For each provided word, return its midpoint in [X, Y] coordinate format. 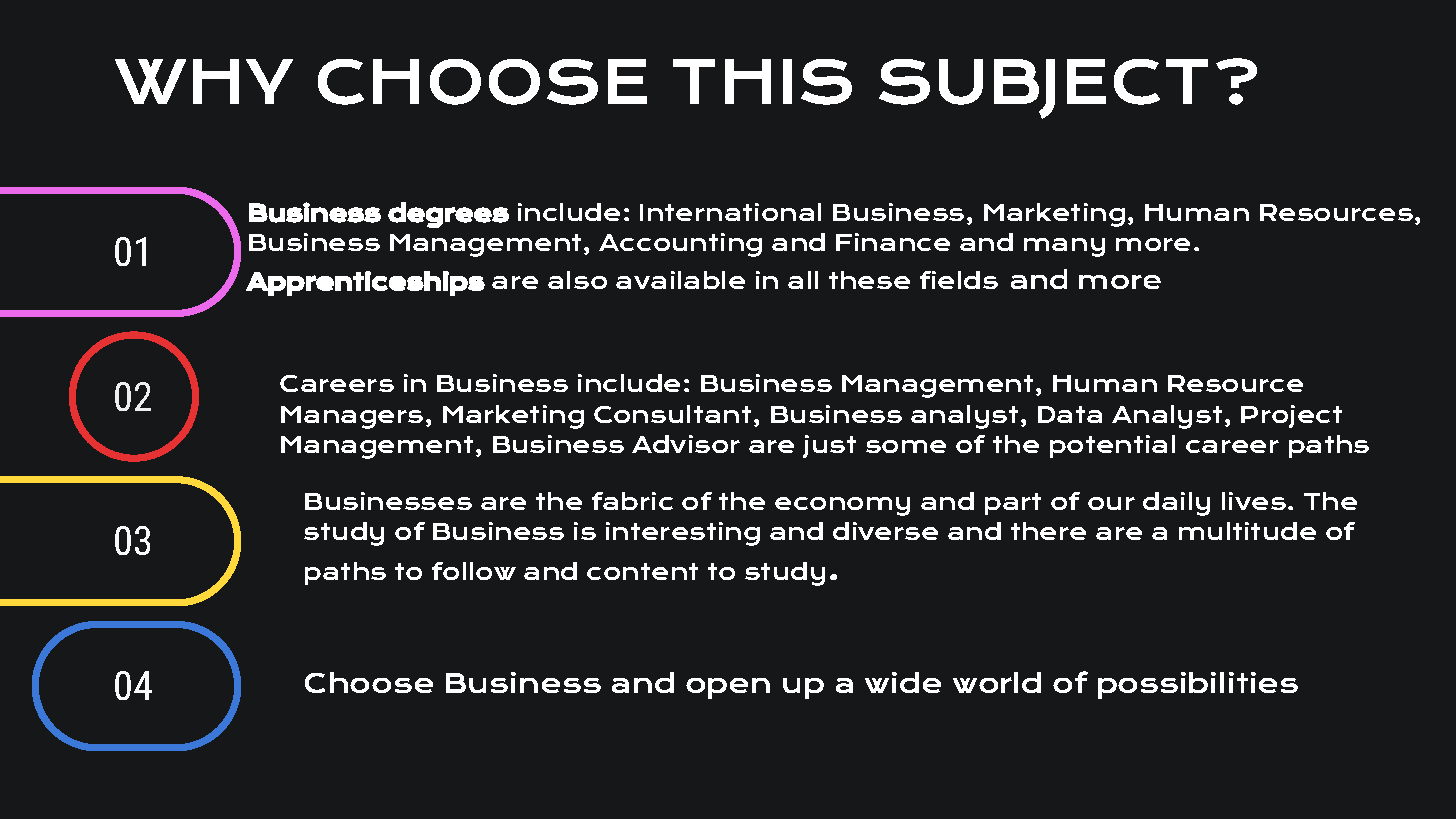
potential [1112, 446]
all [803, 280]
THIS [762, 82]
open [728, 688]
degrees [448, 215]
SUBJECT [1043, 89]
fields [959, 280]
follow [474, 571]
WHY [204, 81]
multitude [1247, 531]
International [730, 212]
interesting [683, 534]
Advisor [686, 444]
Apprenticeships [365, 283]
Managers [352, 417]
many [1064, 247]
